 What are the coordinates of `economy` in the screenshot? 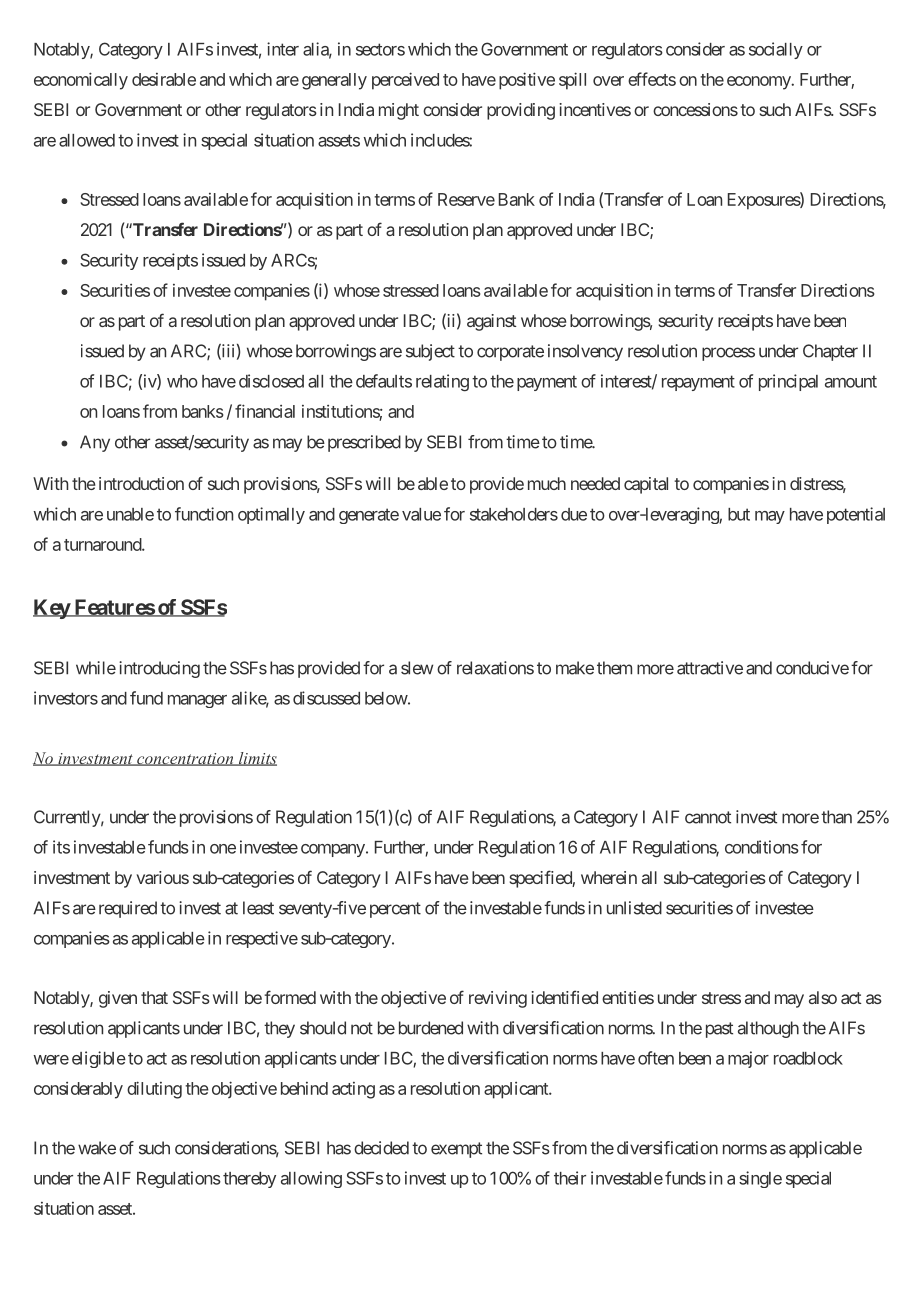 It's located at (759, 83).
